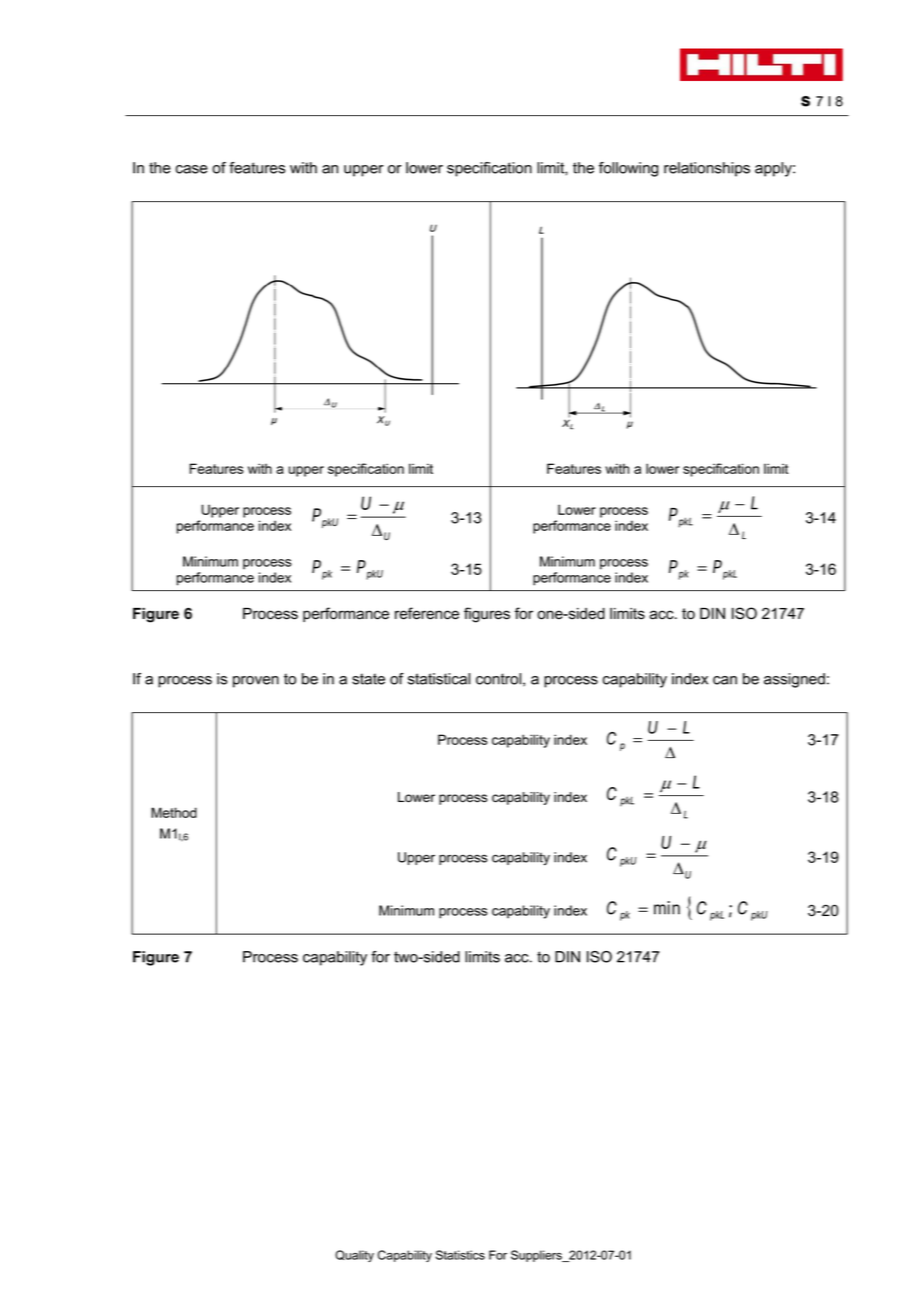 The width and height of the image is (924, 1308). Describe the element at coordinates (368, 679) in the image. I see `state` at that location.
